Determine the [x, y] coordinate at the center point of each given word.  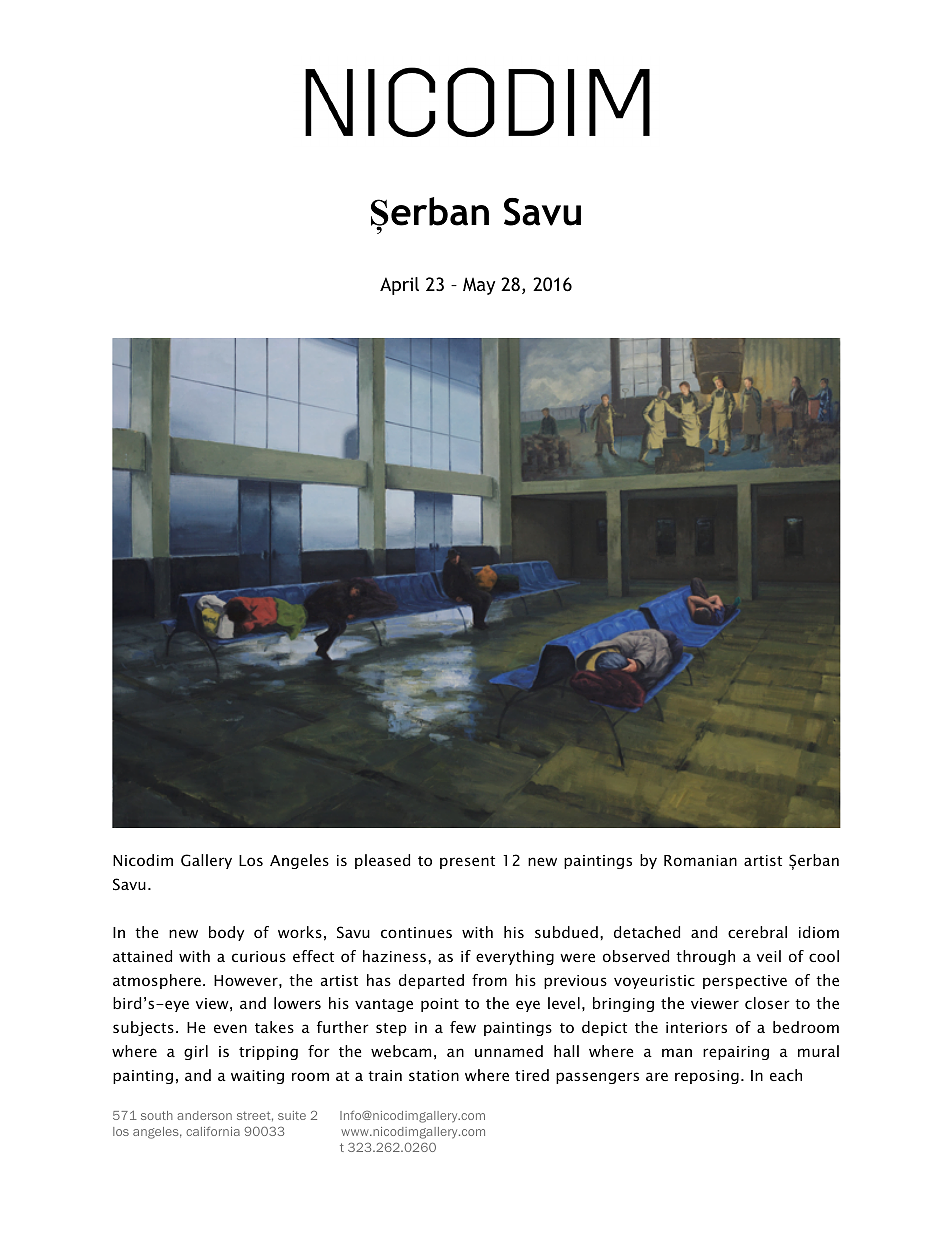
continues [416, 932]
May [479, 286]
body [226, 933]
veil [769, 956]
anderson [204, 1115]
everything [515, 957]
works [300, 932]
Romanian [700, 860]
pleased [382, 861]
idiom [819, 932]
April [399, 286]
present [467, 862]
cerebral [757, 932]
